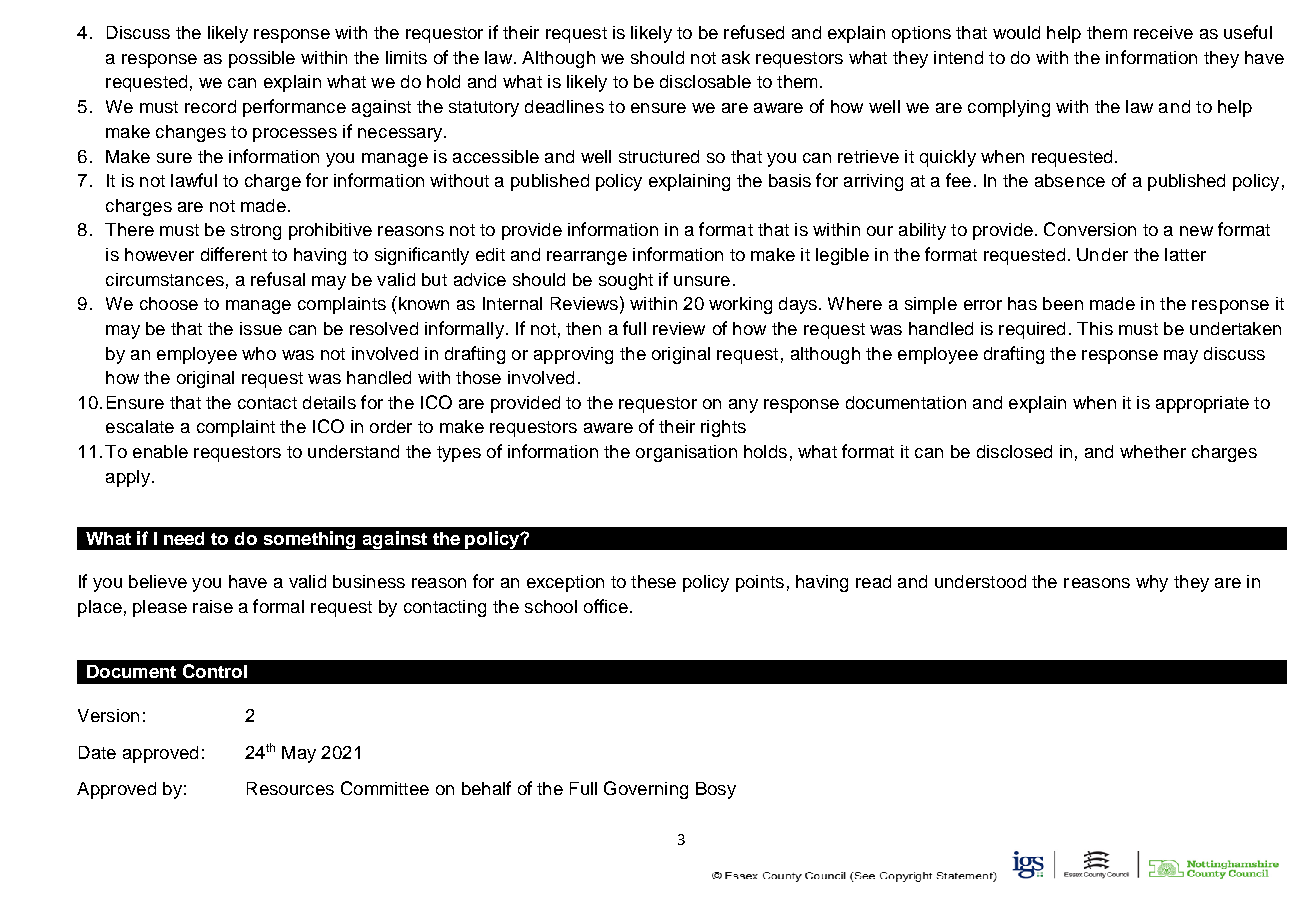 The width and height of the document is (1308, 924). I want to click on possible, so click(262, 59).
